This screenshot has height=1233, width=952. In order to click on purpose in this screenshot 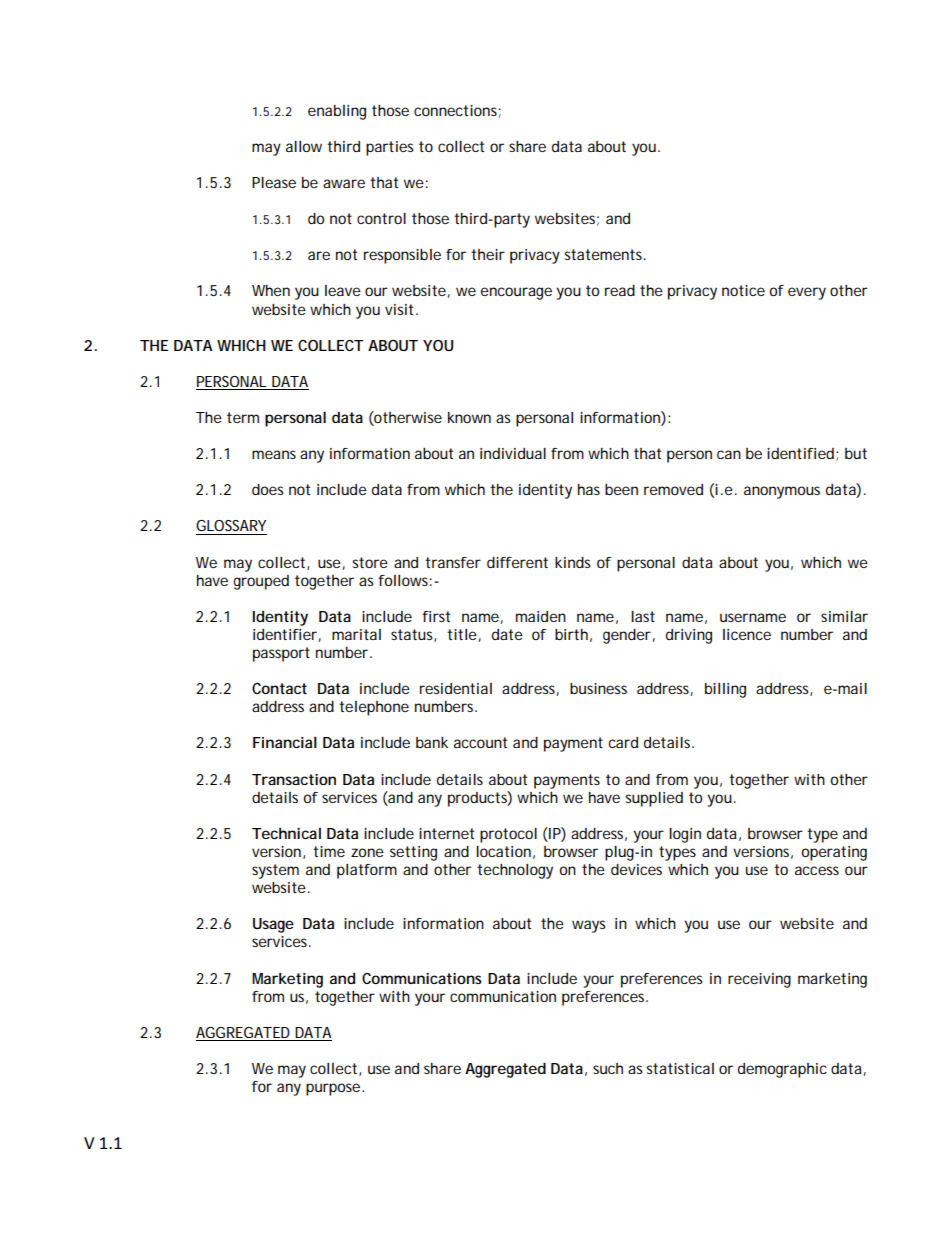, I will do `click(333, 1089)`.
